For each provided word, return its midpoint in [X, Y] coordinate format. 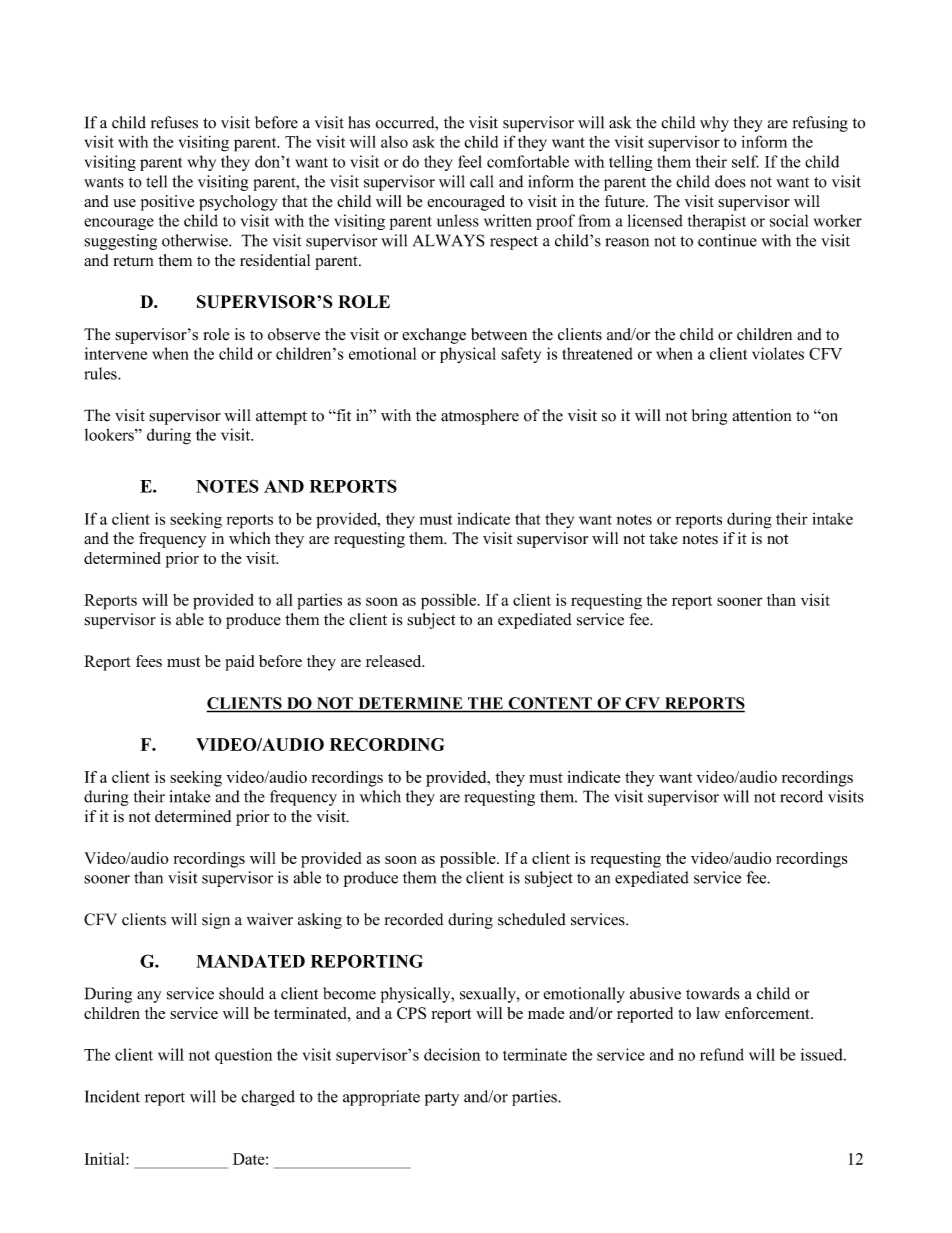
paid [240, 663]
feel [470, 161]
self [745, 161]
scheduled [532, 919]
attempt [281, 418]
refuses [174, 122]
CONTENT [550, 703]
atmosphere [480, 417]
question [244, 1056]
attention [761, 415]
